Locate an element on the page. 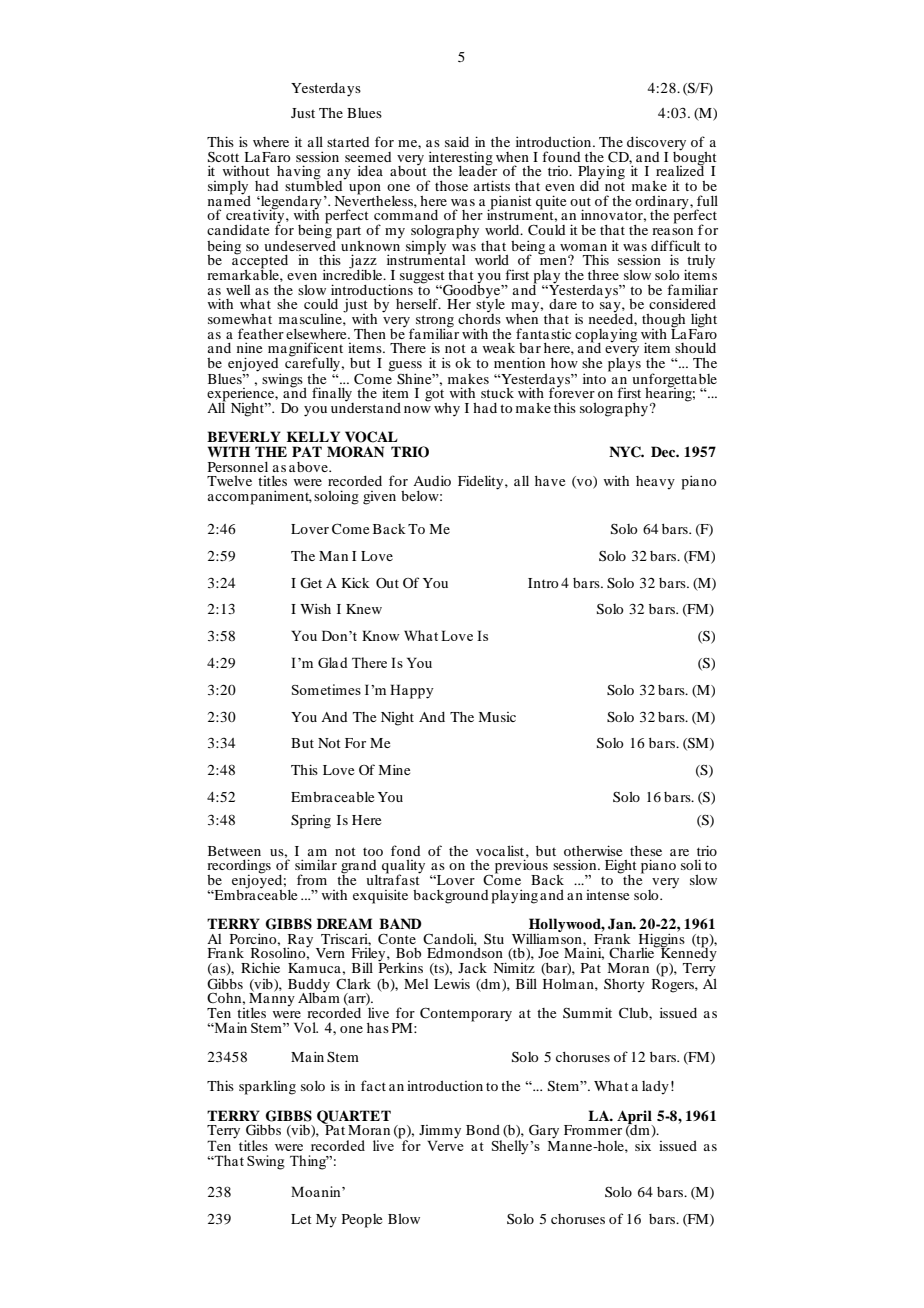 The width and height of the document is (924, 1308). Let is located at coordinates (301, 1219).
